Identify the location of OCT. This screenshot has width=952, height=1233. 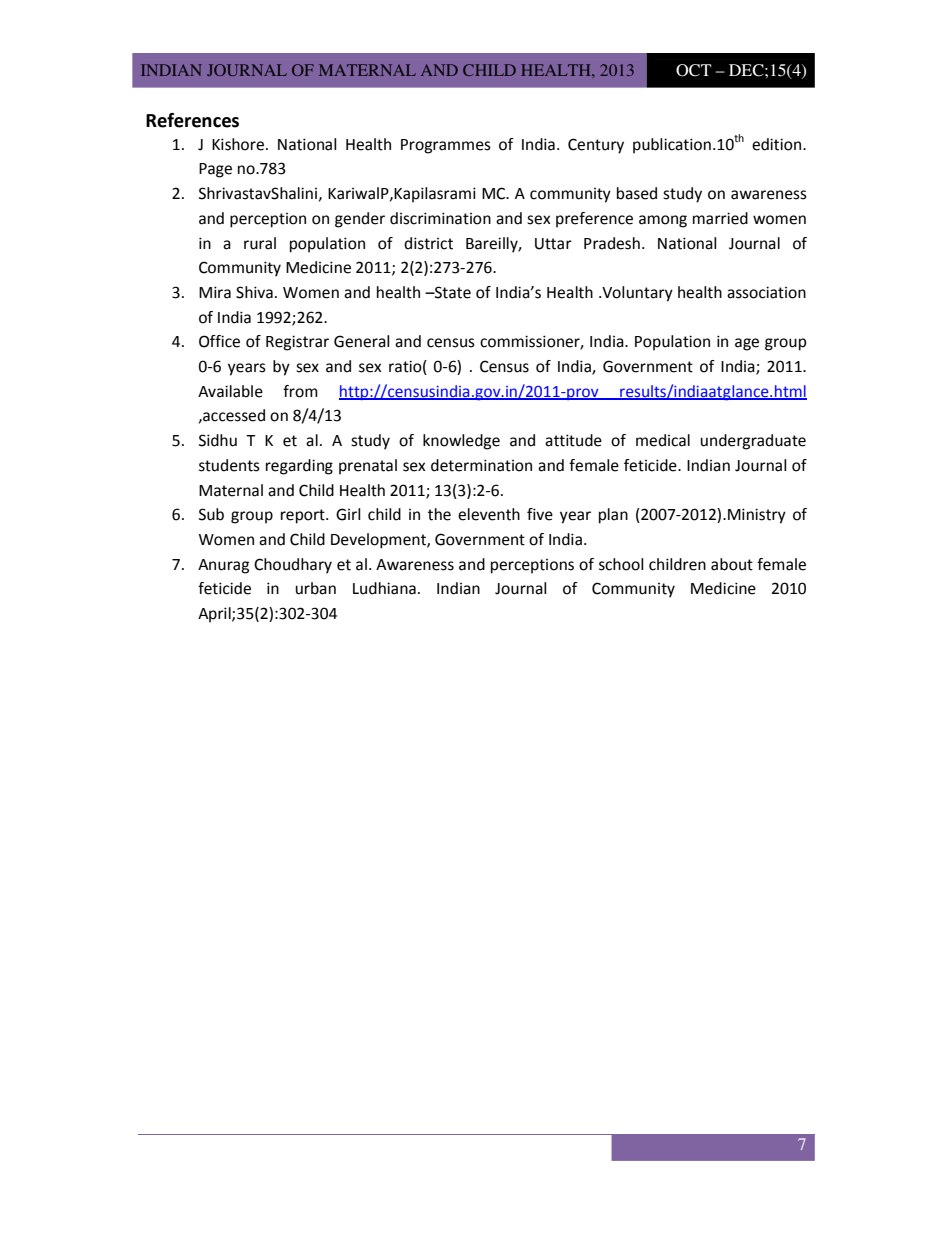
(693, 70).
